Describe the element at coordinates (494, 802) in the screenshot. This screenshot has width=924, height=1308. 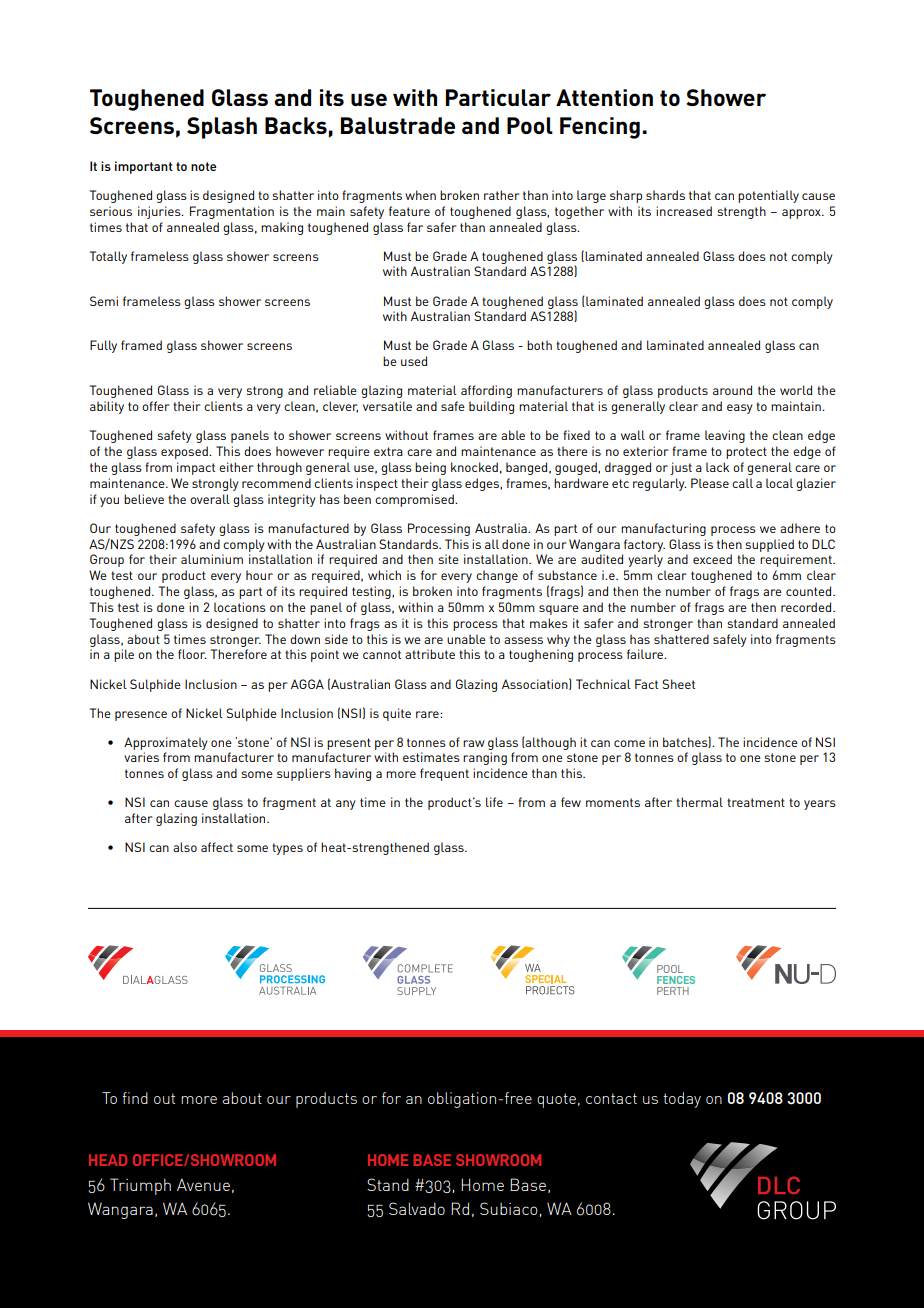
I see `life` at that location.
